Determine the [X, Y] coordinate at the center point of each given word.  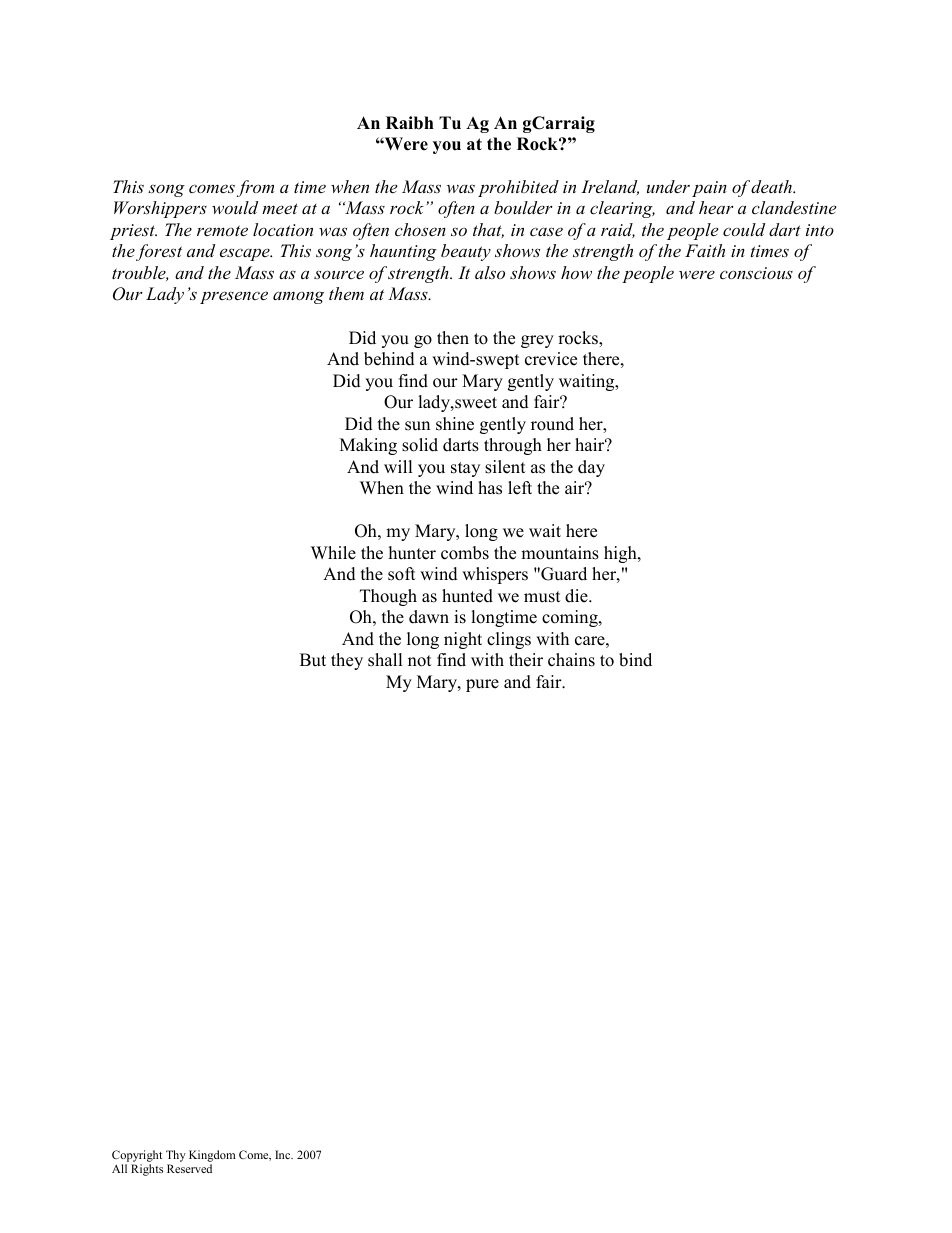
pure [482, 685]
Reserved [189, 1168]
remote [222, 230]
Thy [176, 1157]
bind [635, 660]
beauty [466, 252]
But [313, 660]
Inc [284, 1154]
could [744, 229]
